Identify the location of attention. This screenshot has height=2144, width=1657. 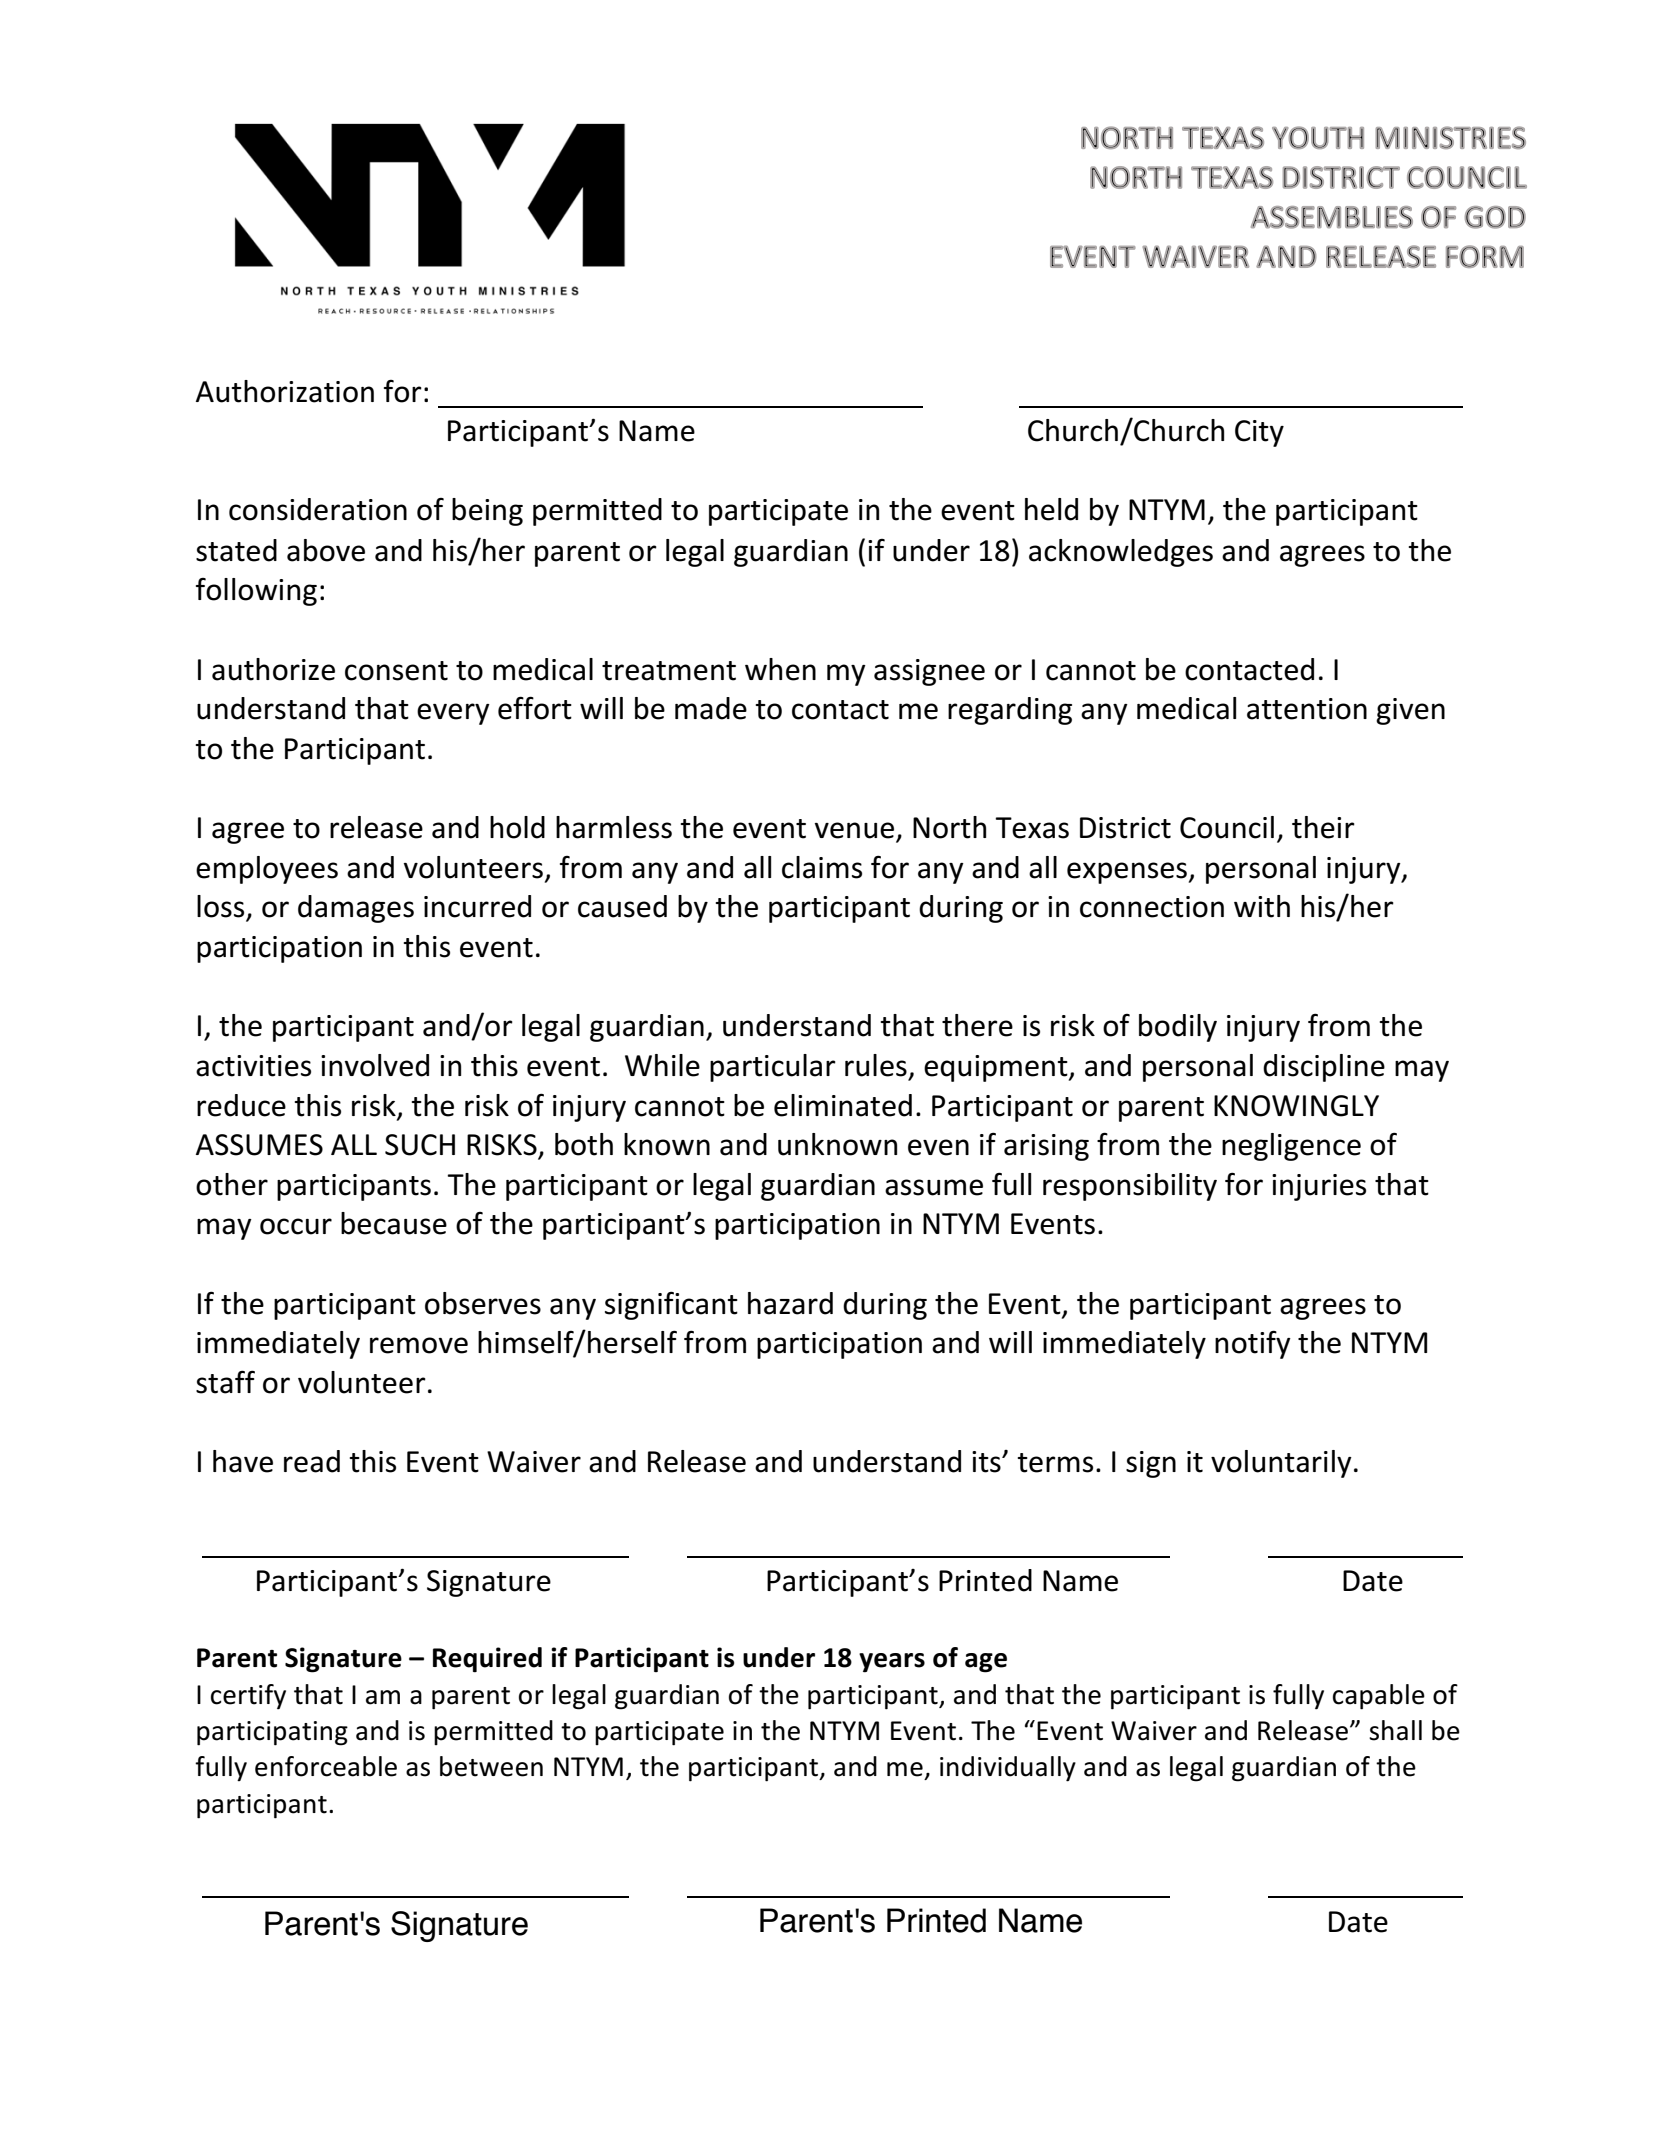
(1307, 709).
